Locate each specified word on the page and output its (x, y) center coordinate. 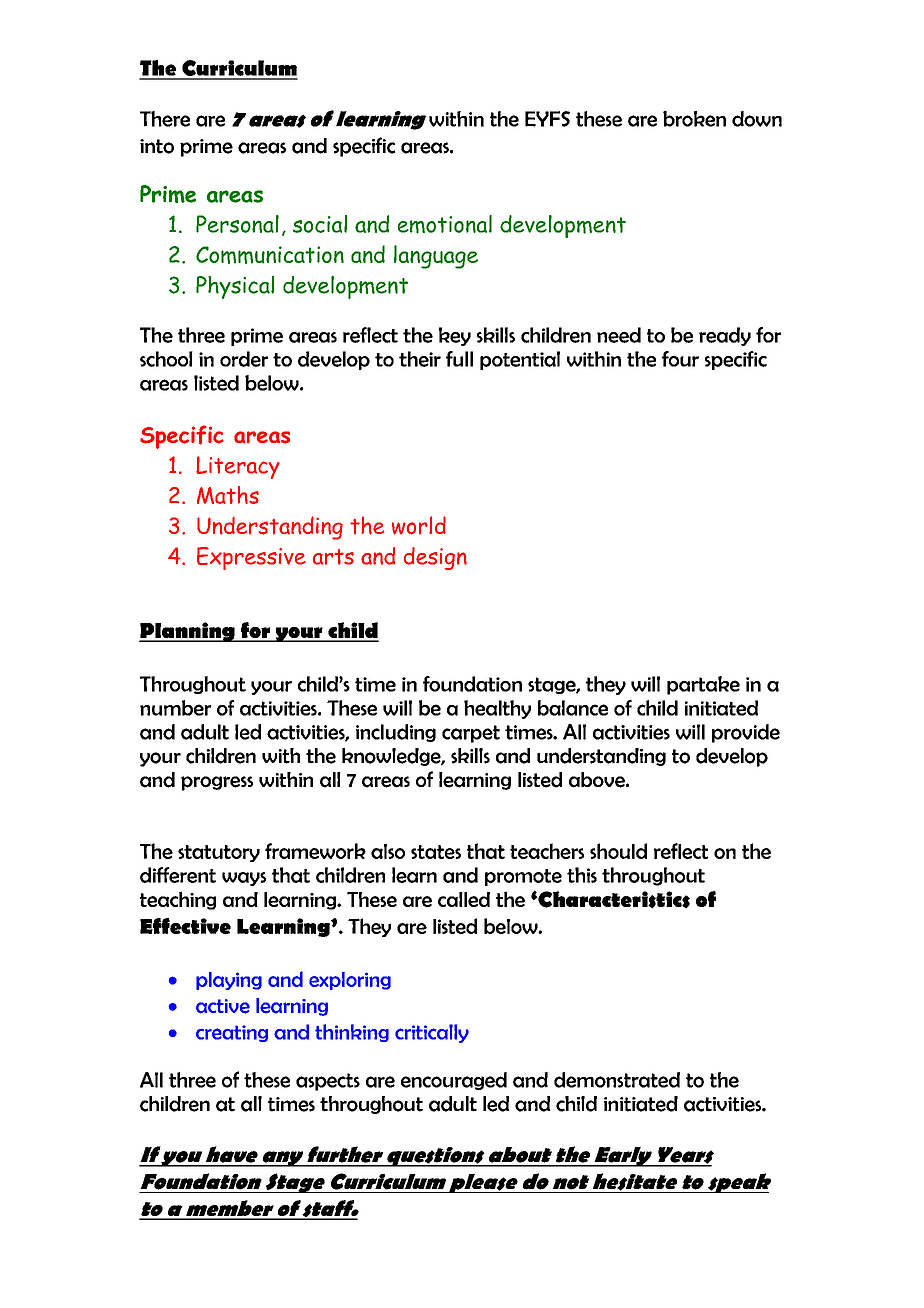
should (618, 851)
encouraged (454, 1081)
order (244, 359)
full (459, 359)
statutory (219, 853)
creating (232, 1033)
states (436, 852)
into (157, 146)
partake (703, 685)
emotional (445, 224)
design (435, 558)
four (680, 359)
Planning (188, 632)
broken (694, 119)
